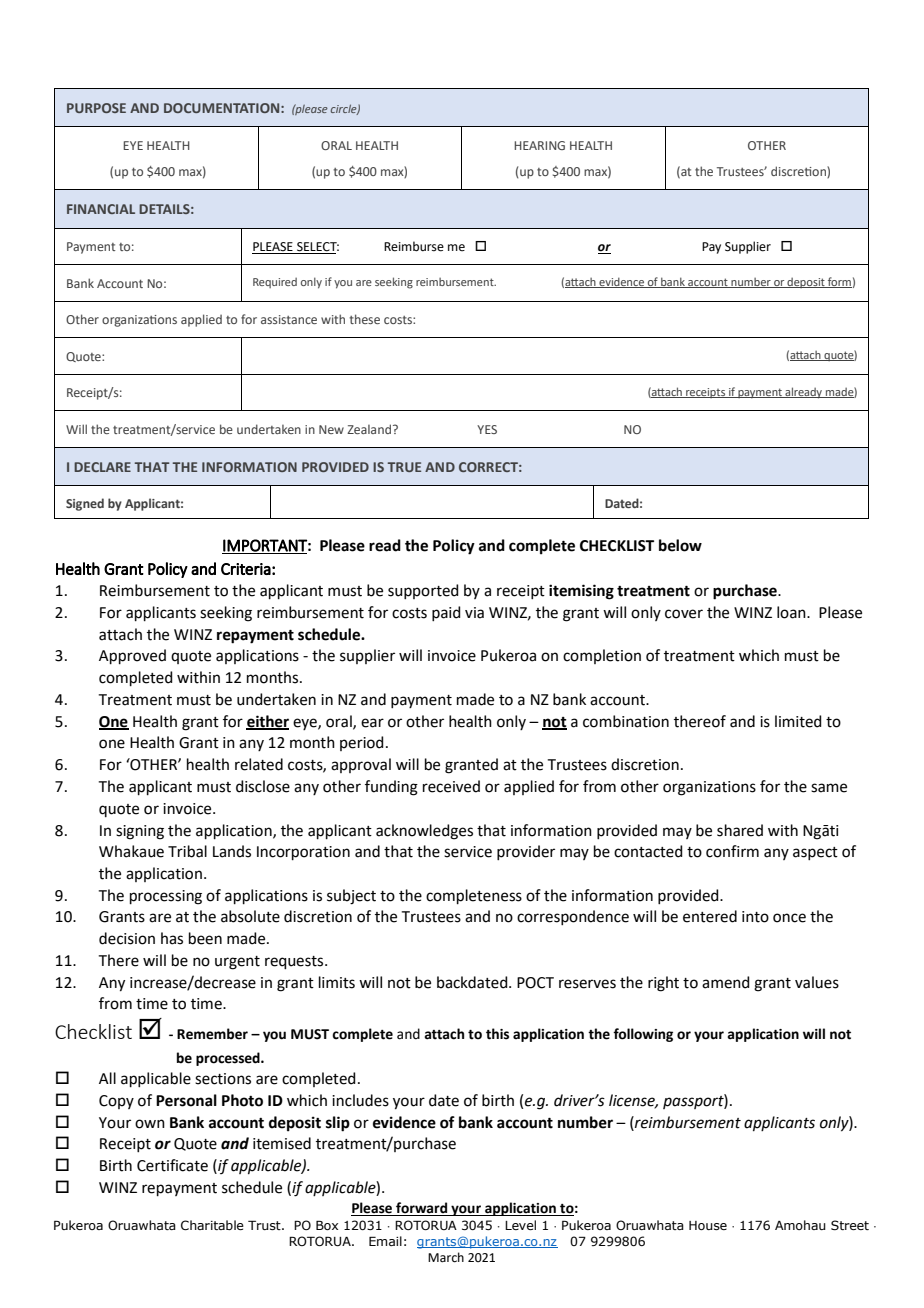 The height and width of the screenshot is (1308, 924). What do you see at coordinates (422, 1209) in the screenshot?
I see `forward` at bounding box center [422, 1209].
